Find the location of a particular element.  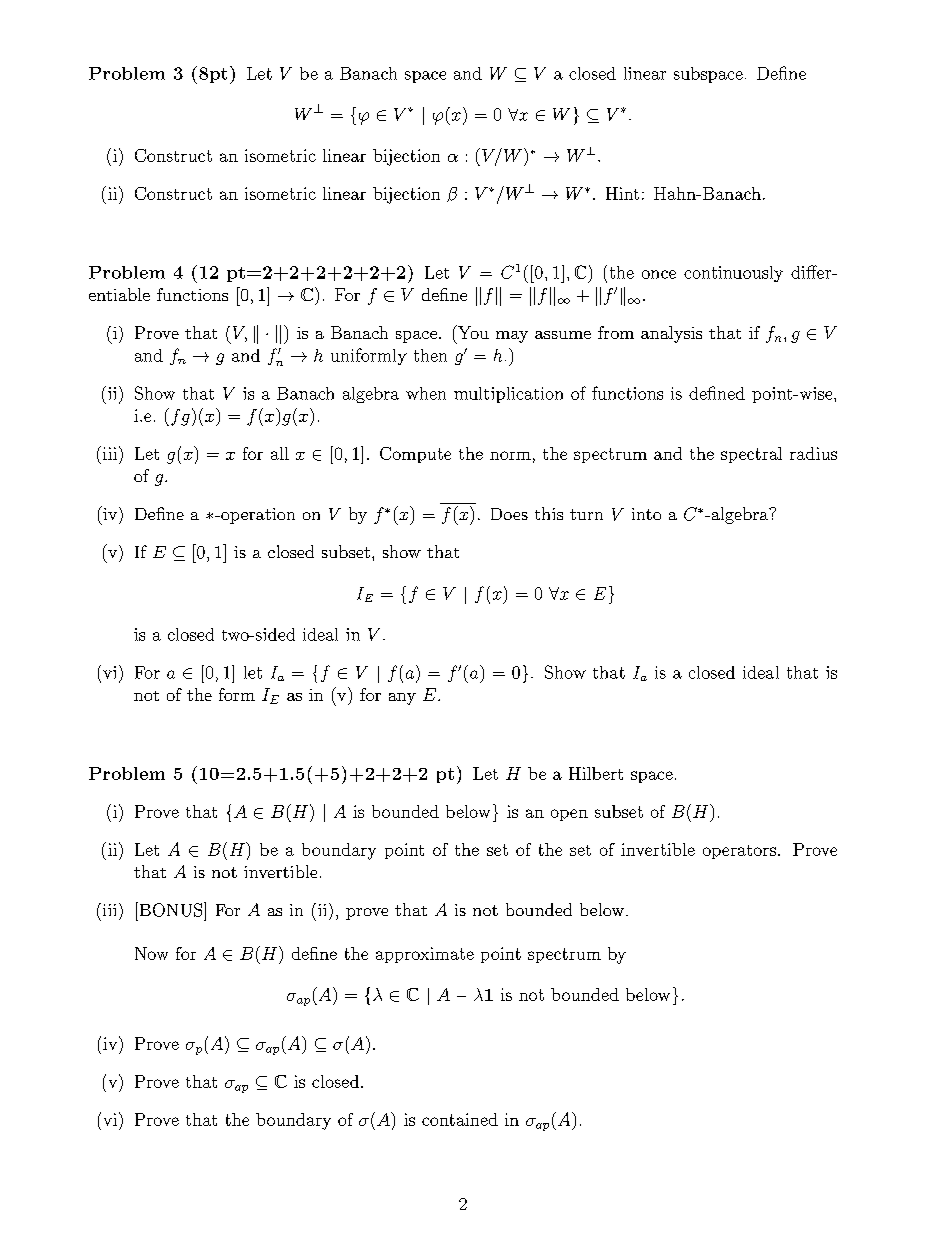

Hilbert is located at coordinates (596, 773).
